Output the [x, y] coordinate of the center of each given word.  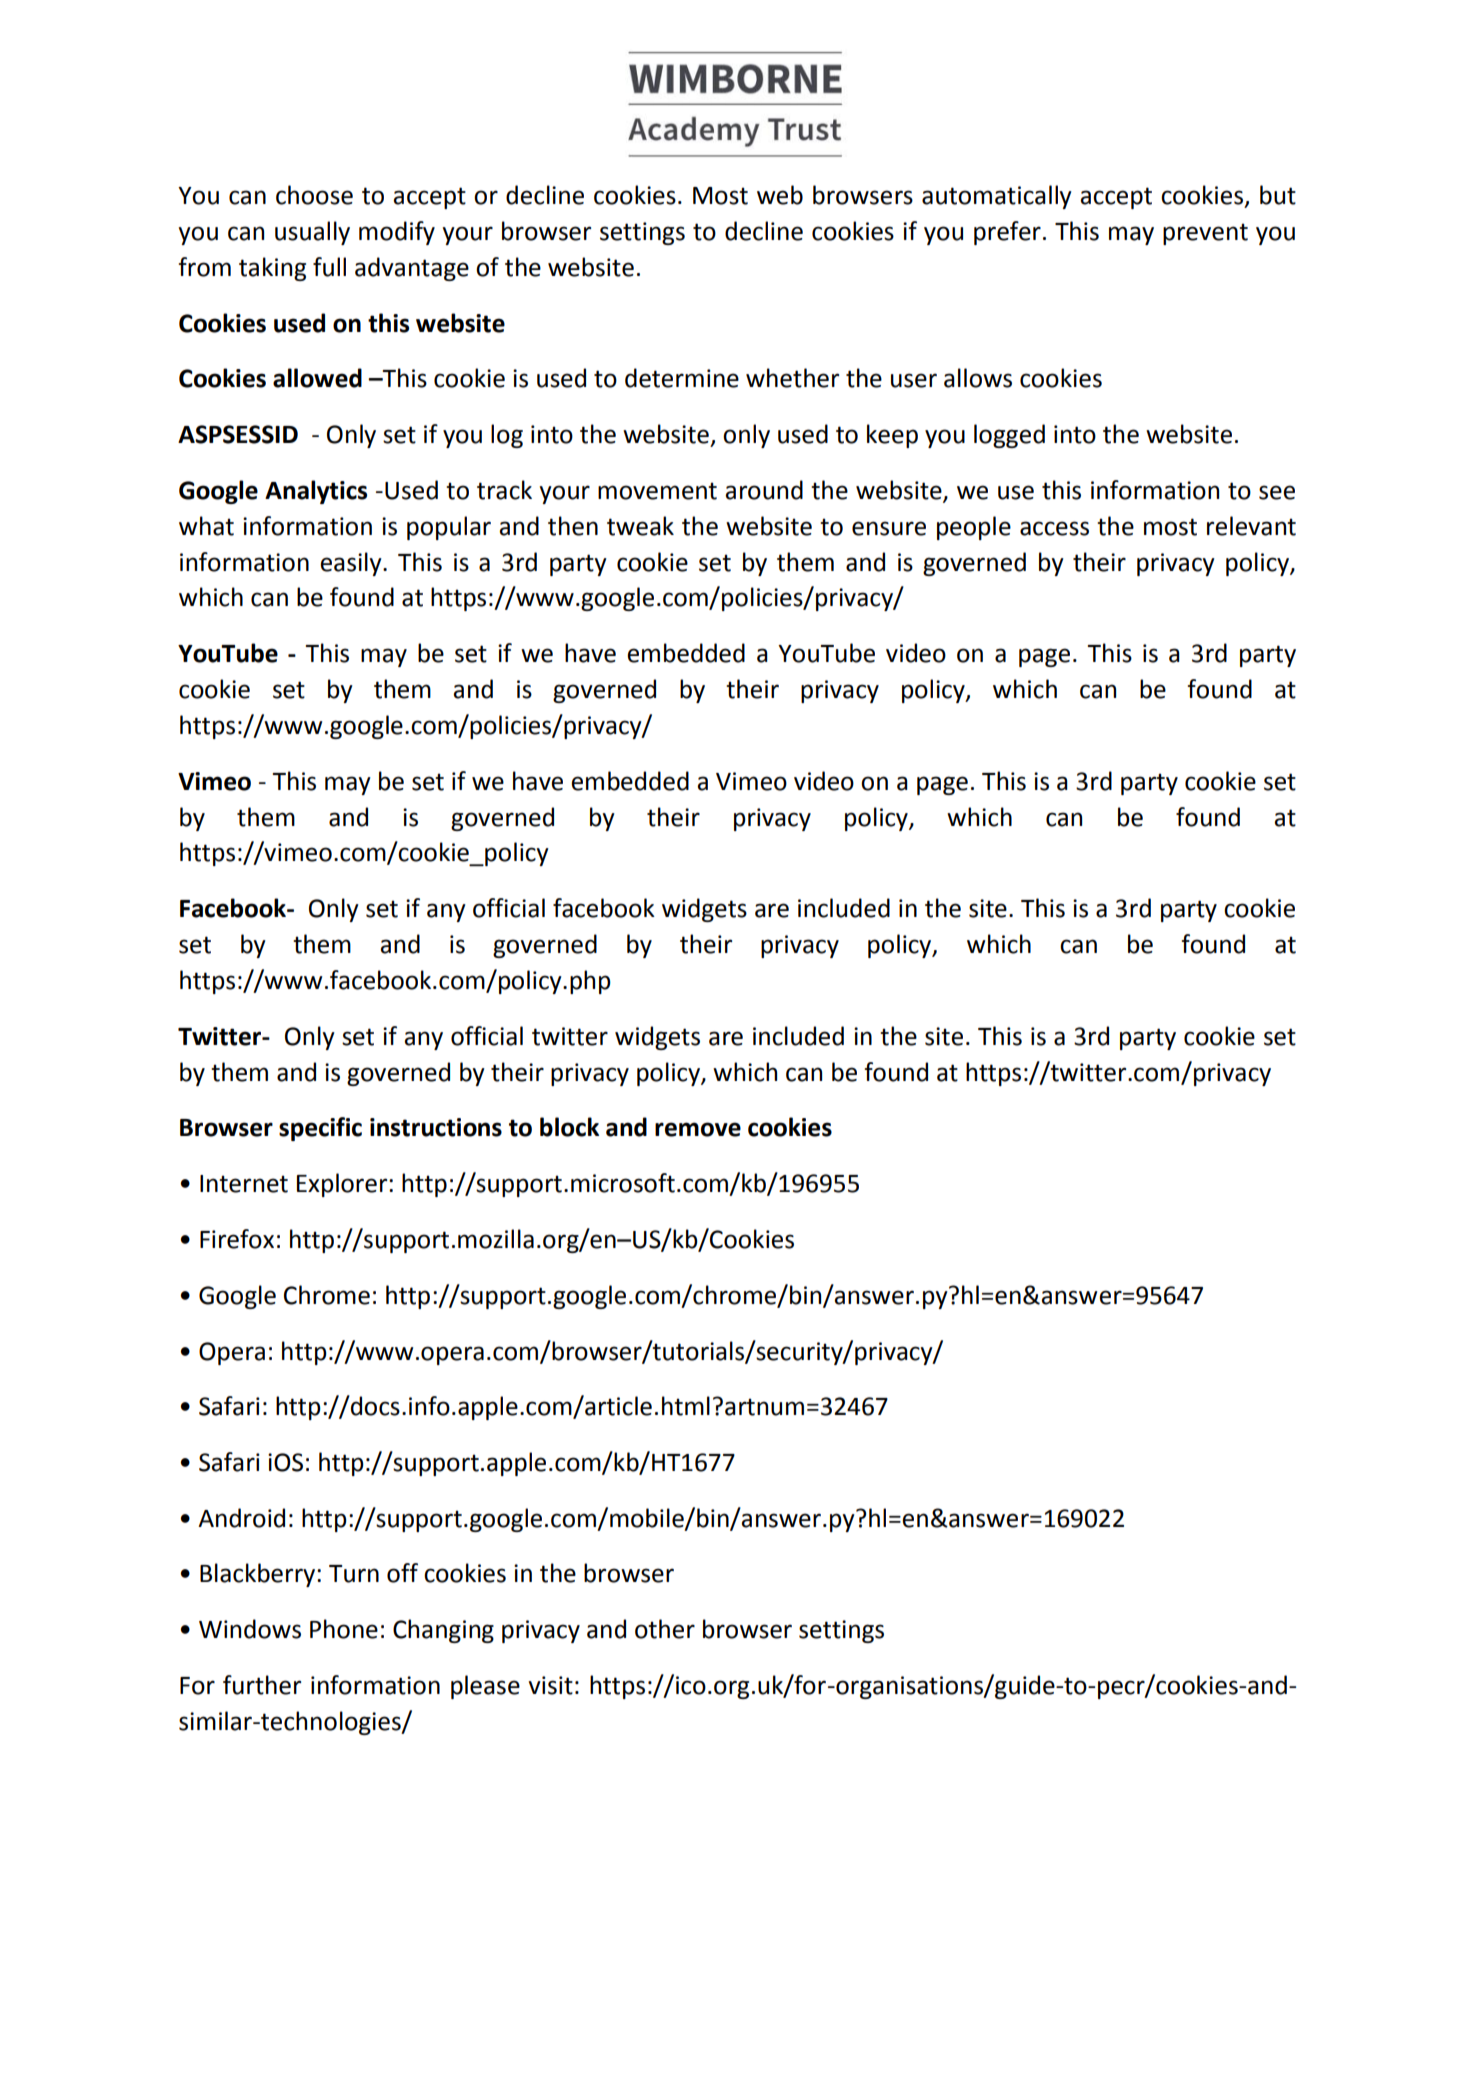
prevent [1205, 234]
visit [550, 1685]
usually [312, 233]
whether [792, 378]
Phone [344, 1629]
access [1054, 528]
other [665, 1629]
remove [698, 1129]
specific [320, 1129]
